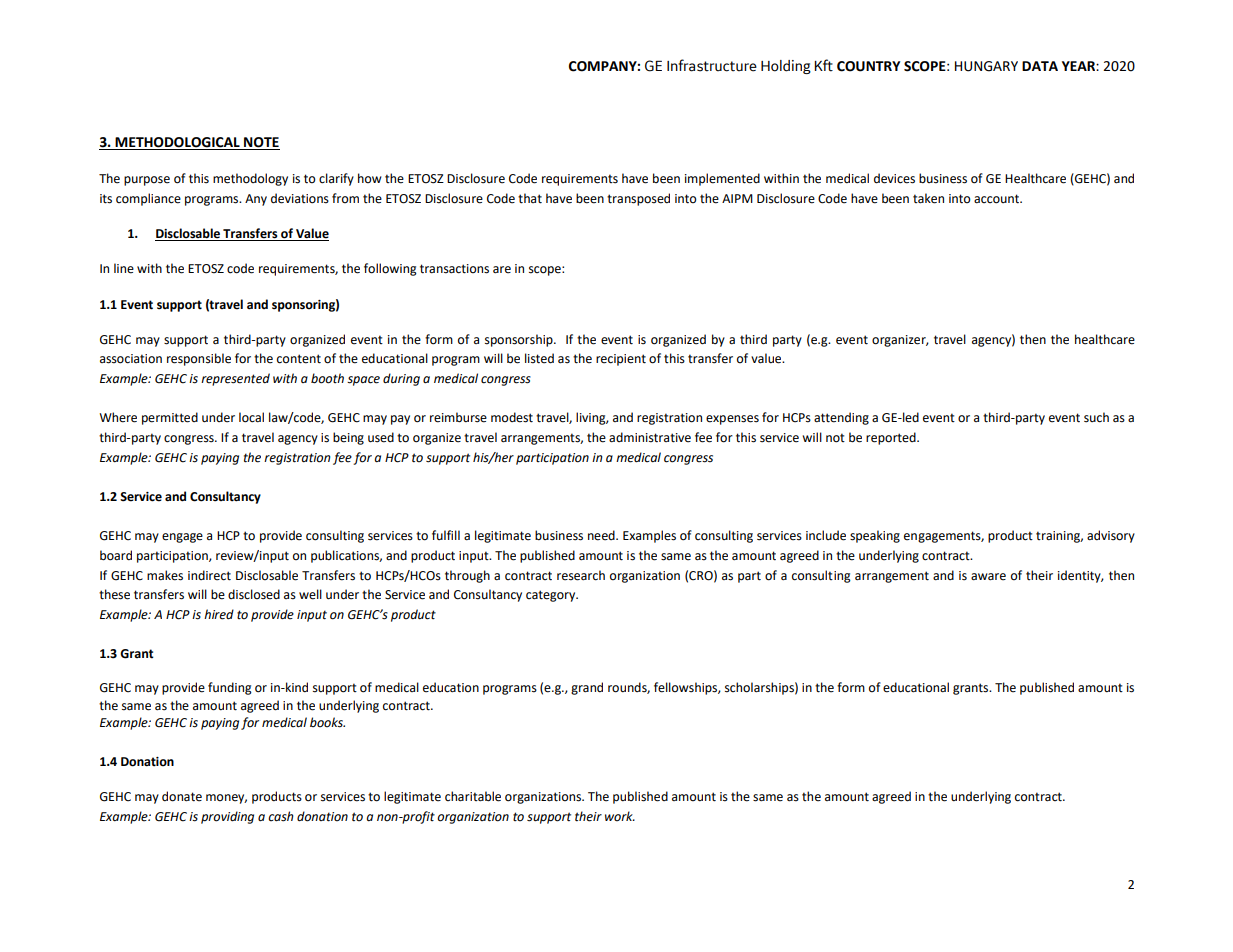 This image has height=952, width=1233. I want to click on Infrastructure, so click(712, 65).
